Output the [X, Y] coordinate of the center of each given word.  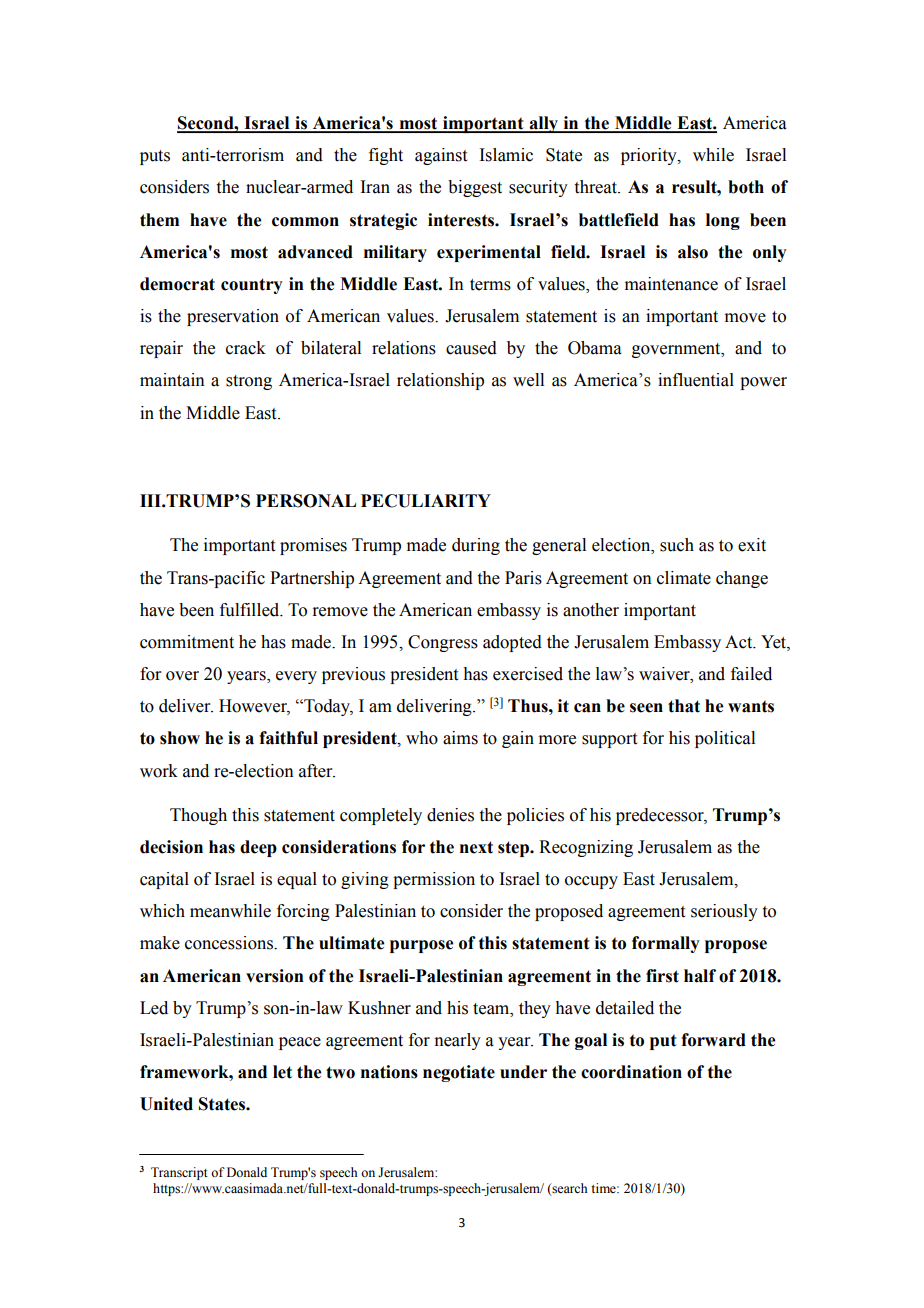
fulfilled [251, 610]
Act [740, 642]
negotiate [459, 1073]
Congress [443, 643]
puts [155, 157]
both [746, 187]
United [166, 1104]
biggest [475, 188]
